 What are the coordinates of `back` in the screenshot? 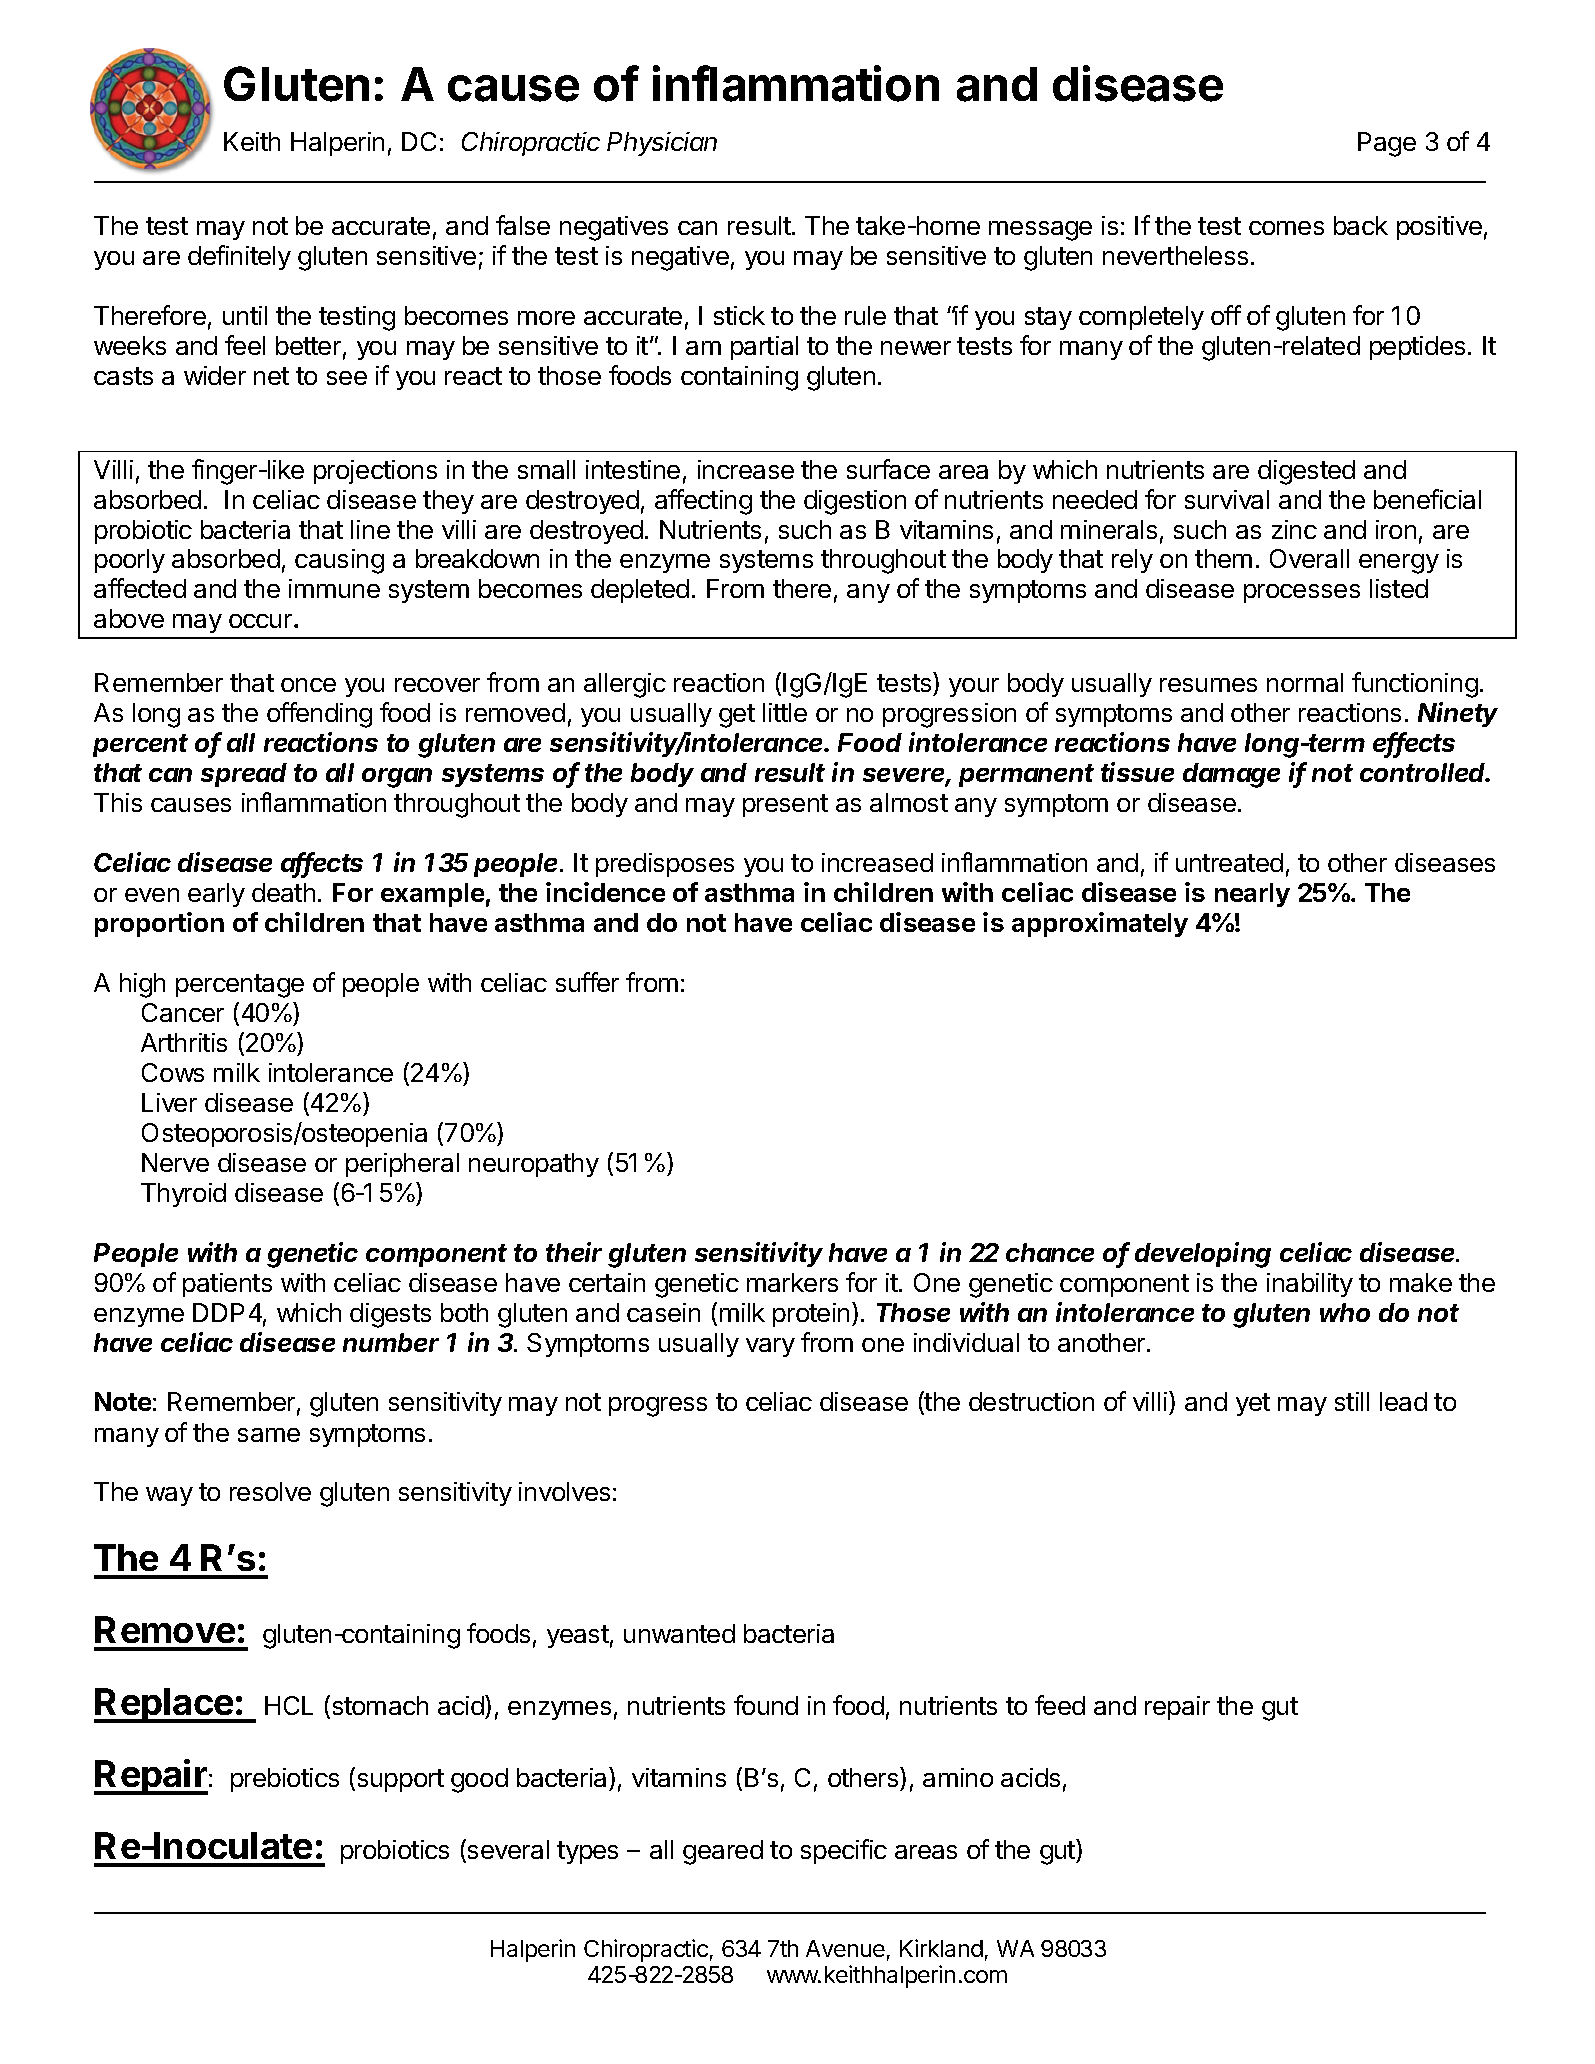 It's located at (1361, 225).
